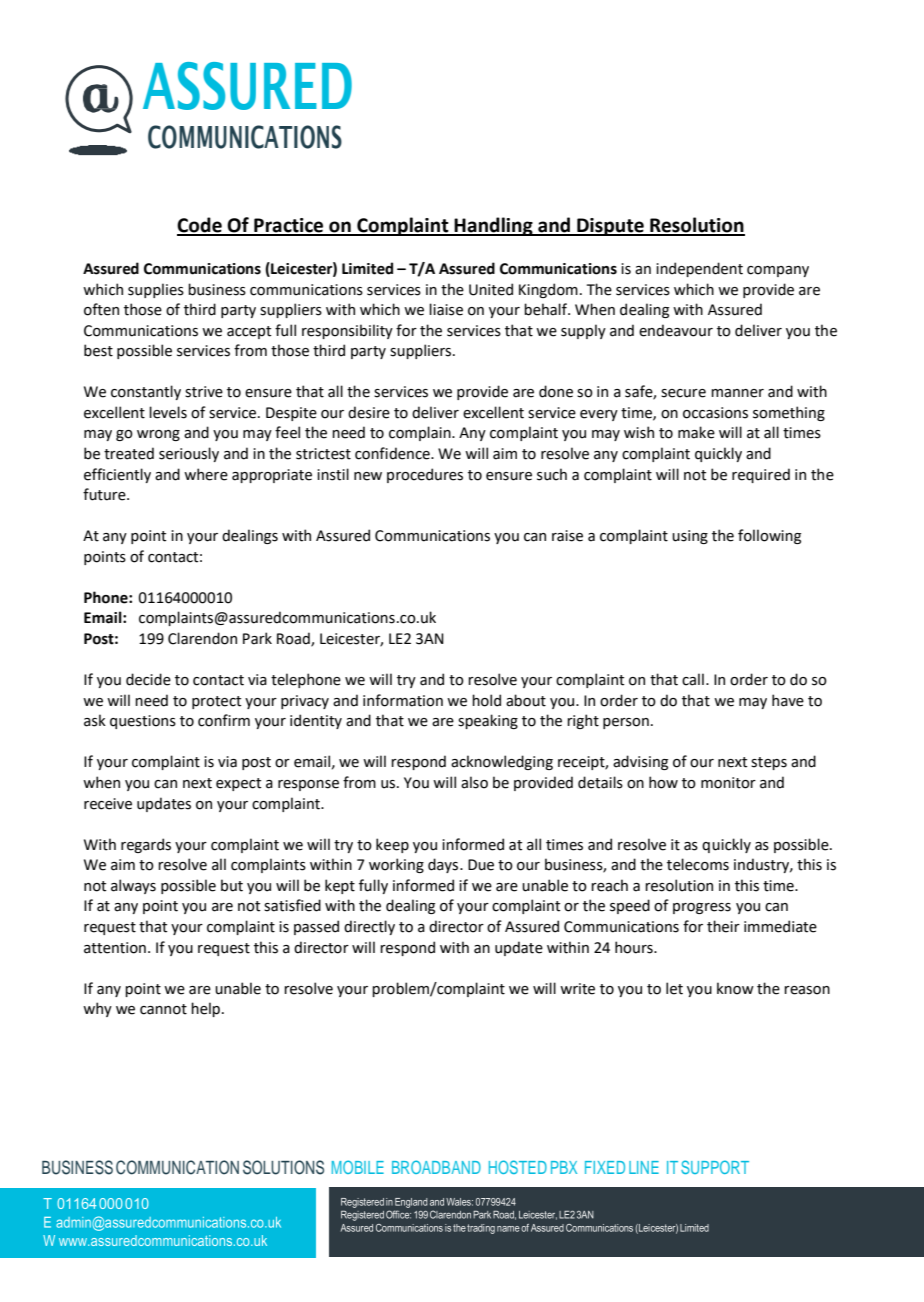 This screenshot has height=1302, width=924. What do you see at coordinates (283, 1167) in the screenshot?
I see `SOLUTIONS` at bounding box center [283, 1167].
